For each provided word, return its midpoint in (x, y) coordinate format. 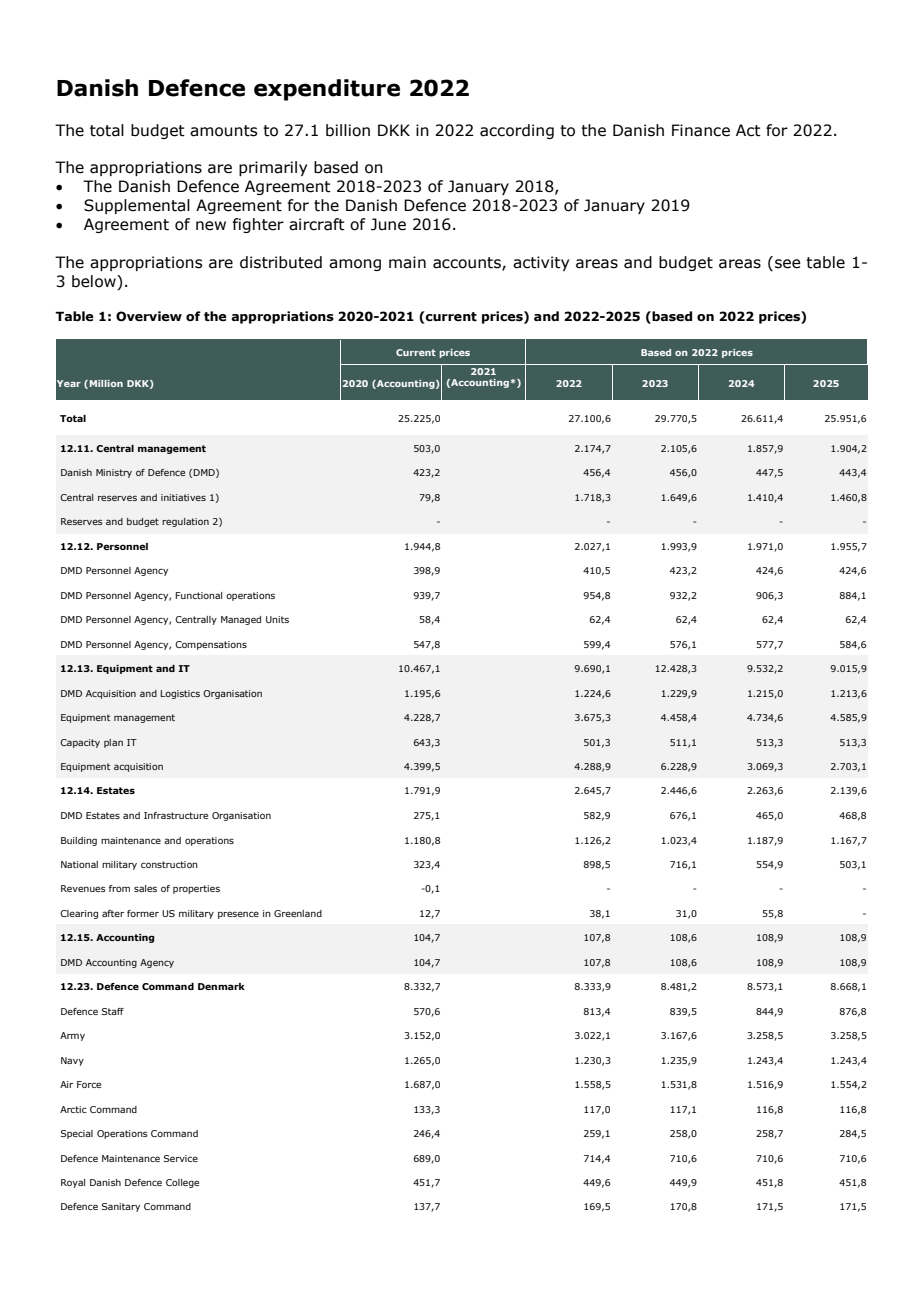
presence (238, 915)
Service (181, 1158)
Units (277, 619)
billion (348, 130)
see (788, 264)
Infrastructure (176, 815)
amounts (223, 131)
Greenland (298, 913)
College (182, 1183)
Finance (701, 130)
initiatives (183, 497)
